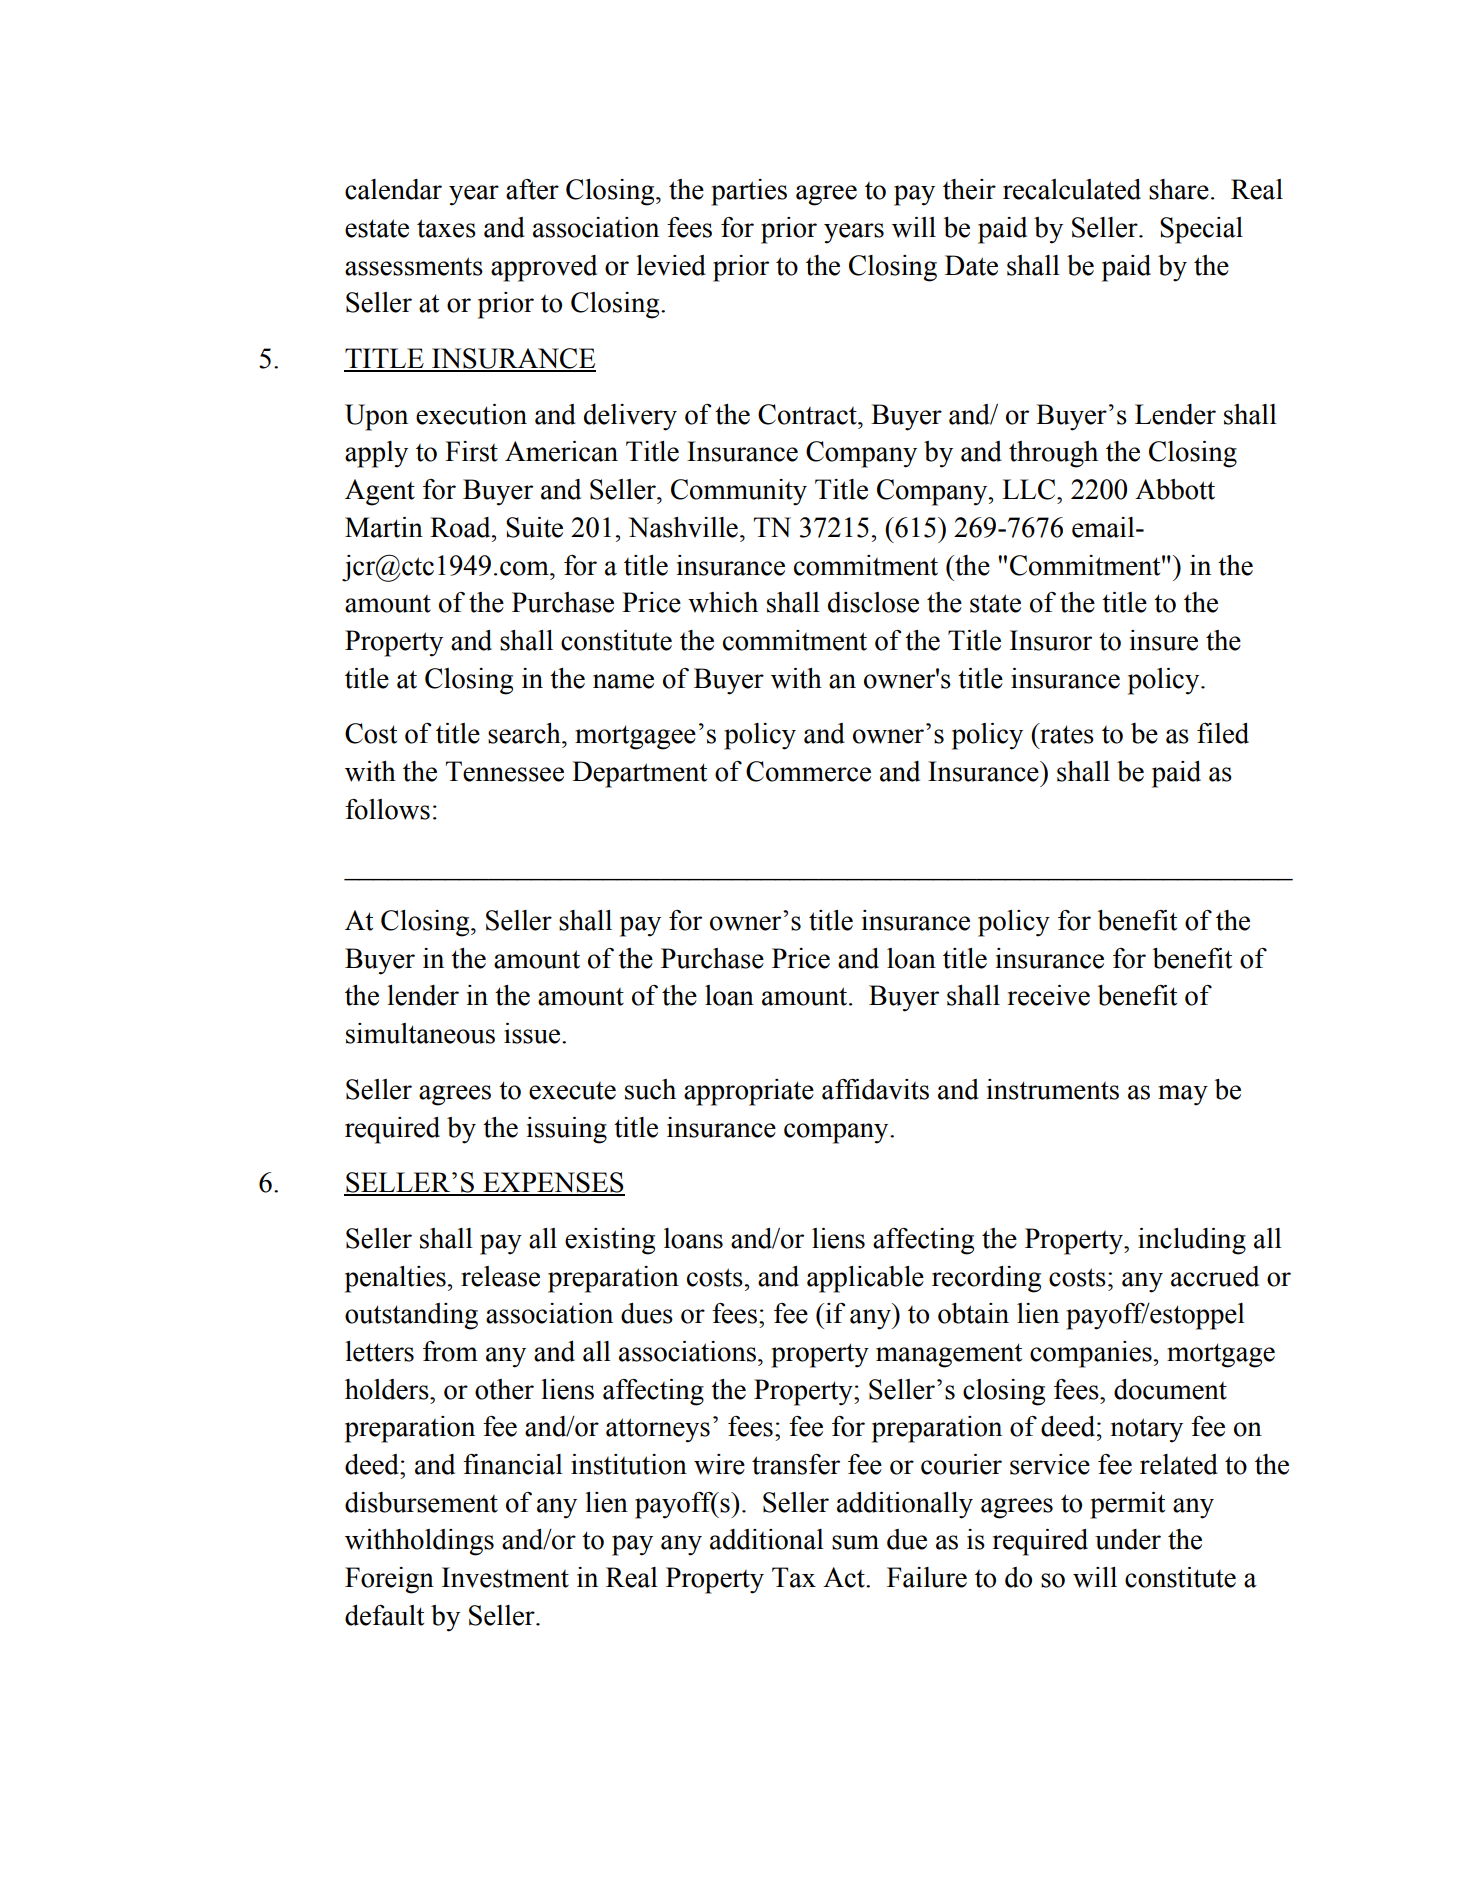 This screenshot has height=1896, width=1465. What do you see at coordinates (808, 771) in the screenshot?
I see `Commerce` at bounding box center [808, 771].
